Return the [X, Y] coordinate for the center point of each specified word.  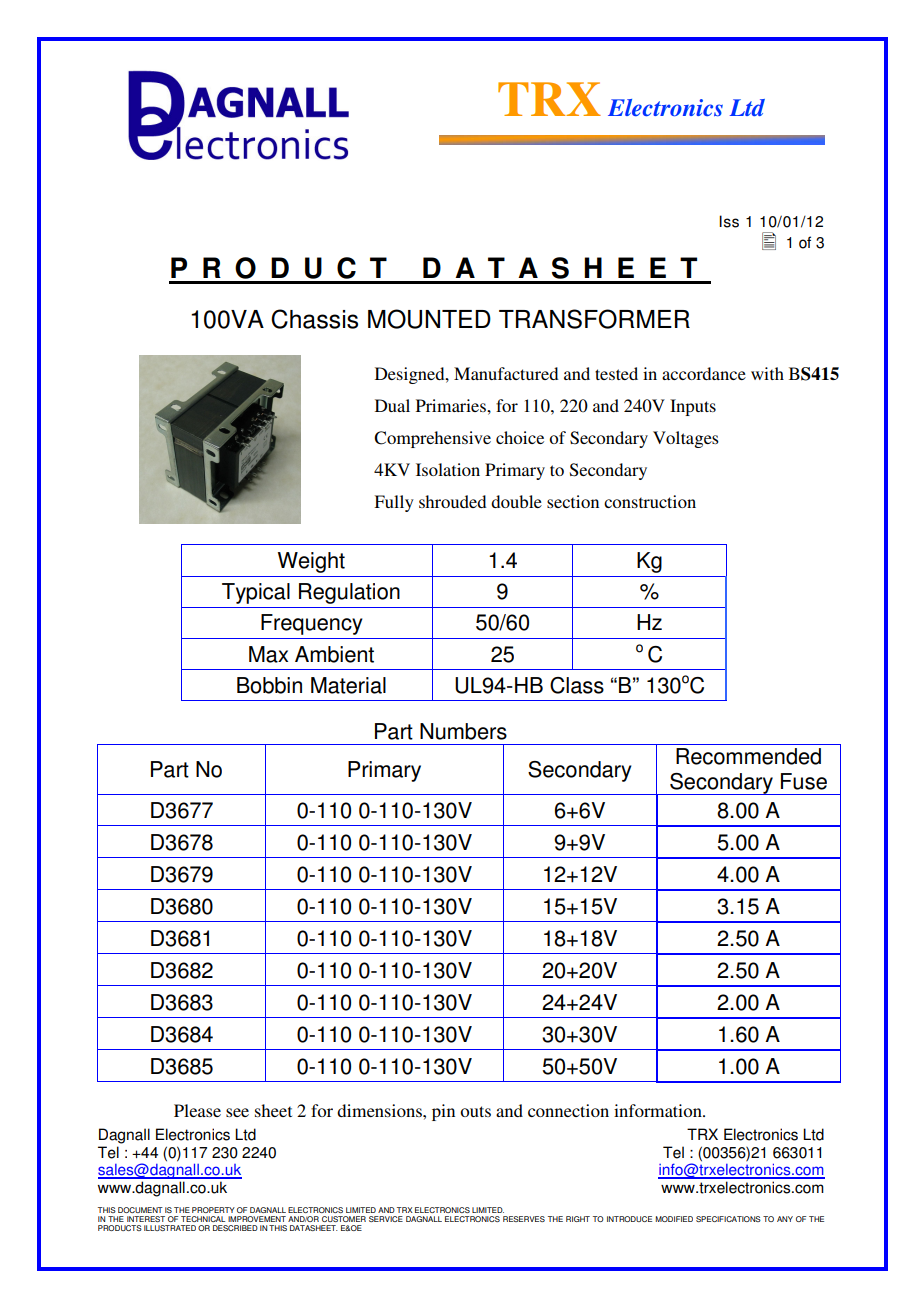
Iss [729, 221]
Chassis [314, 319]
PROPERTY [213, 1210]
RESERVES [524, 1219]
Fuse [804, 781]
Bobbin [269, 685]
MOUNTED [429, 319]
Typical [256, 593]
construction [650, 501]
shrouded [452, 501]
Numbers [463, 731]
